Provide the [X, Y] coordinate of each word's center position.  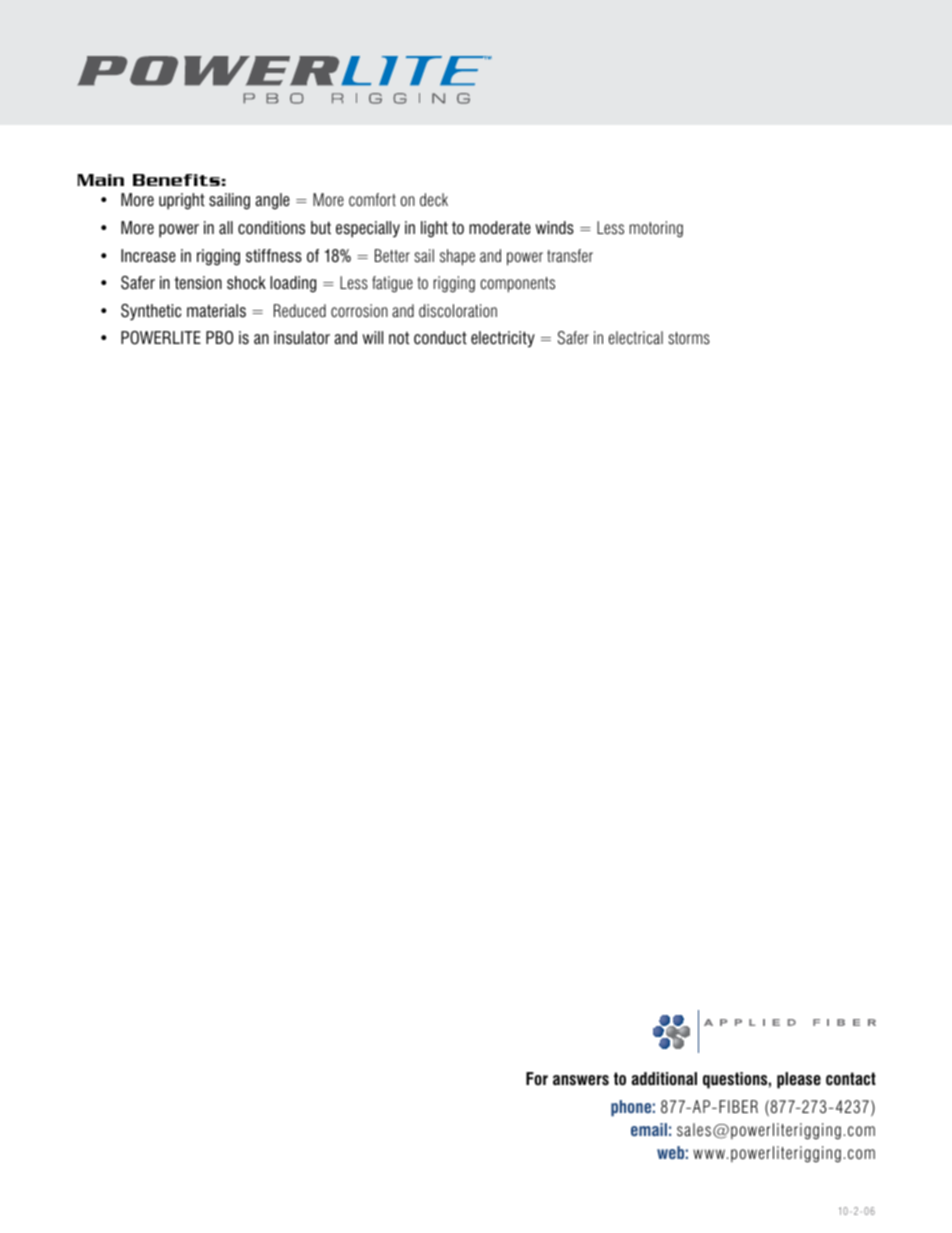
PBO [219, 338]
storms [689, 338]
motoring [656, 229]
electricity [503, 339]
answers [581, 1080]
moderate [500, 228]
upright [182, 201]
